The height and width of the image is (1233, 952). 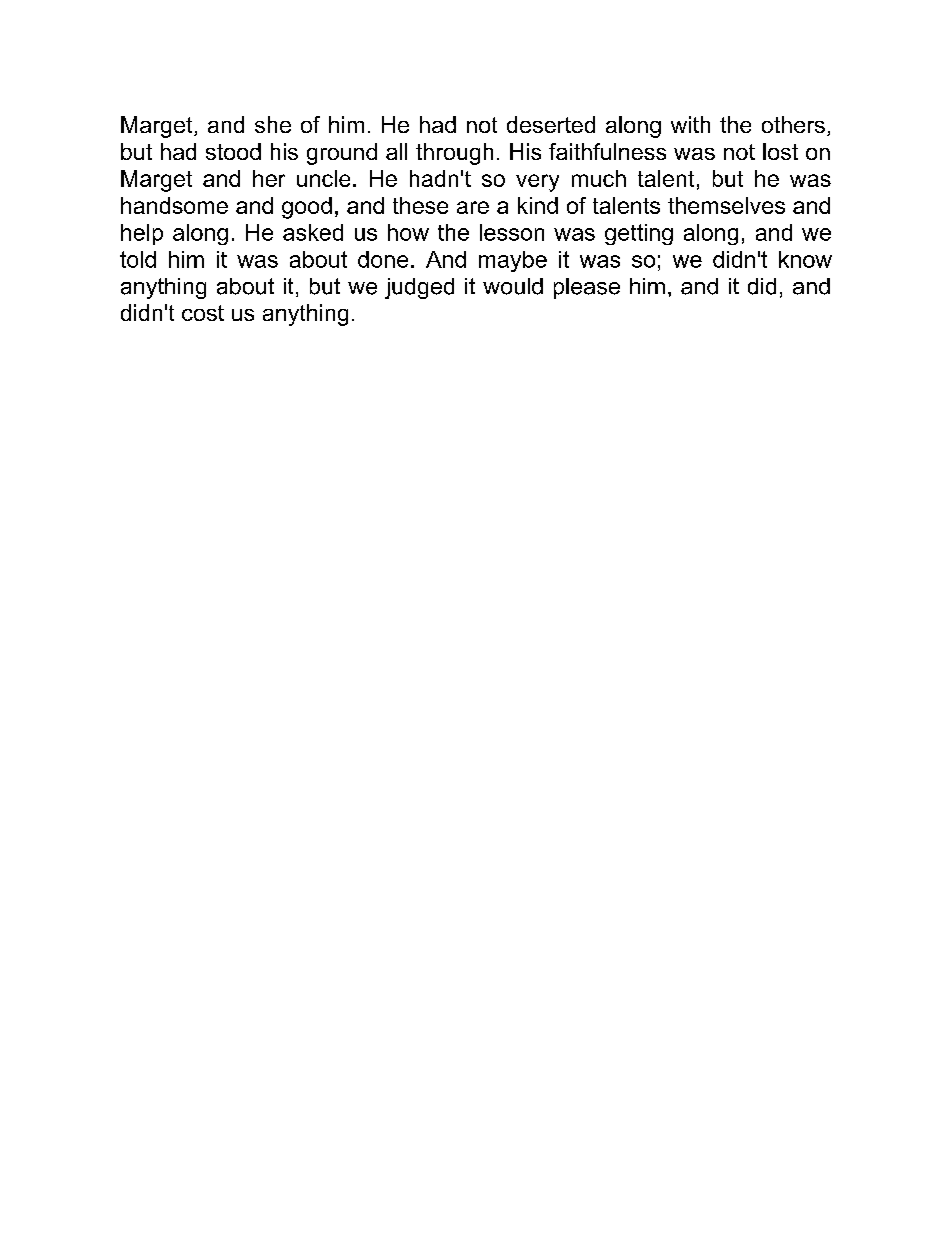 I want to click on very, so click(x=537, y=183).
